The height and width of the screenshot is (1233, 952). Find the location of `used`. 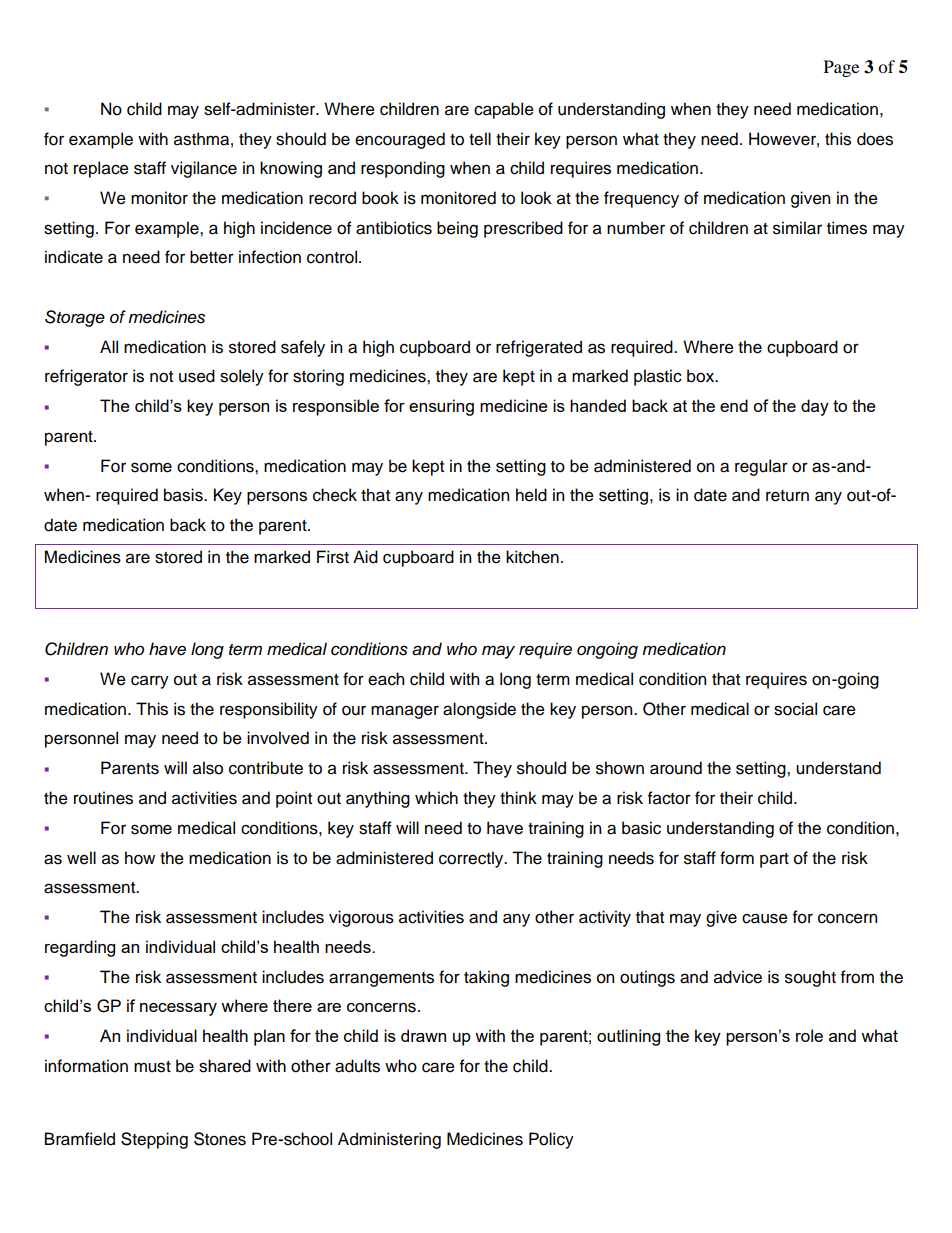

used is located at coordinates (197, 376).
